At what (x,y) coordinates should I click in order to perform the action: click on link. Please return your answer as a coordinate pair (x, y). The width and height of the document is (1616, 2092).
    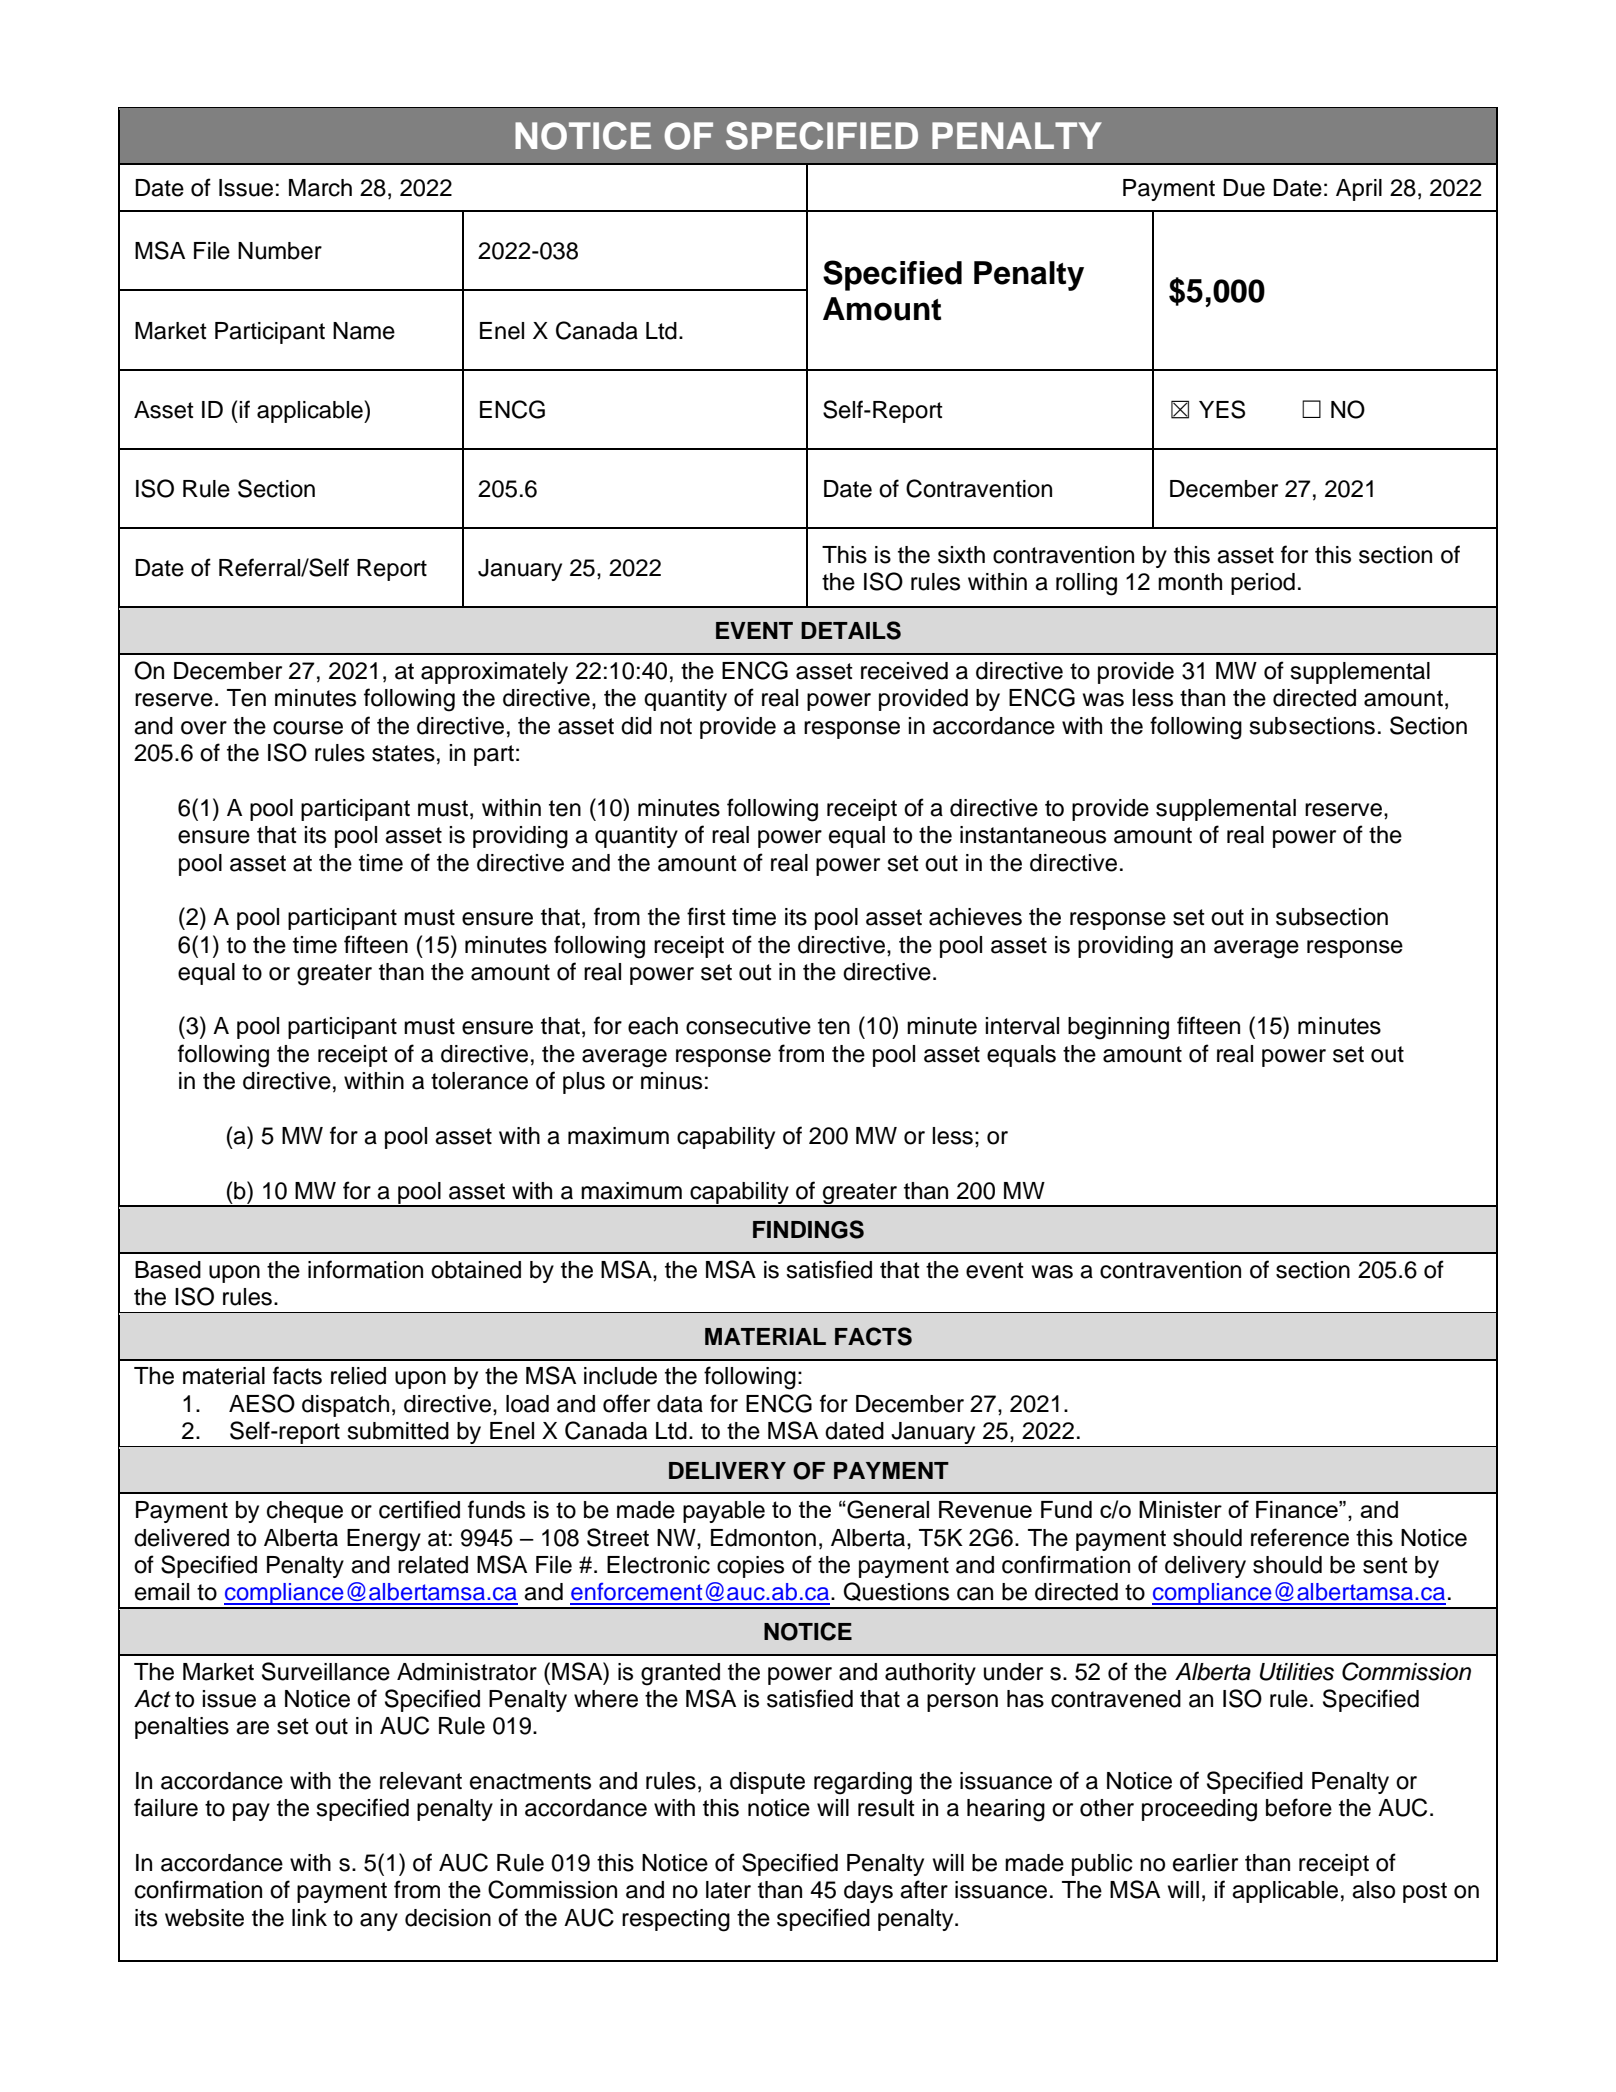
    Looking at the image, I should click on (309, 1917).
